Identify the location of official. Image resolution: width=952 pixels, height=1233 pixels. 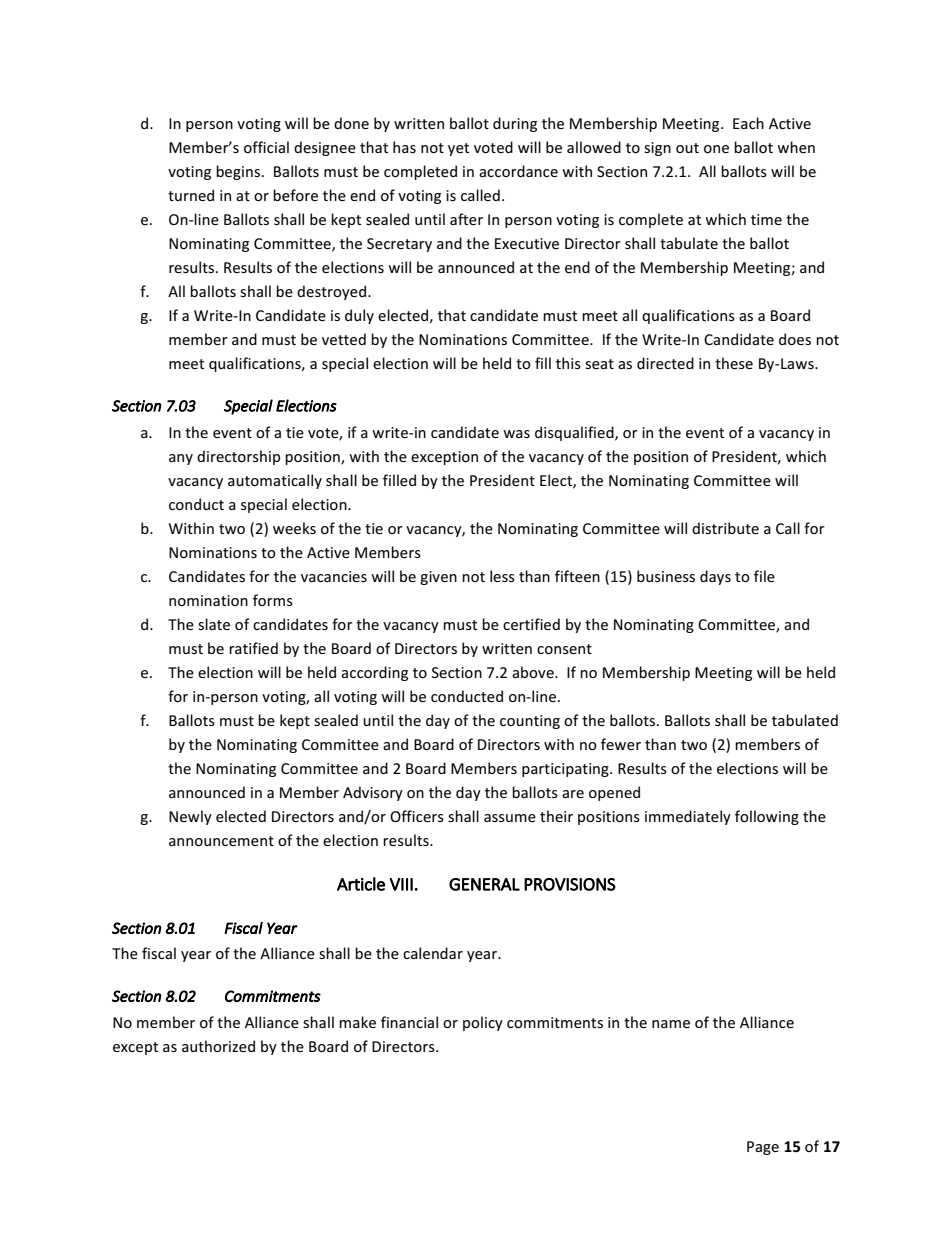
(266, 147).
